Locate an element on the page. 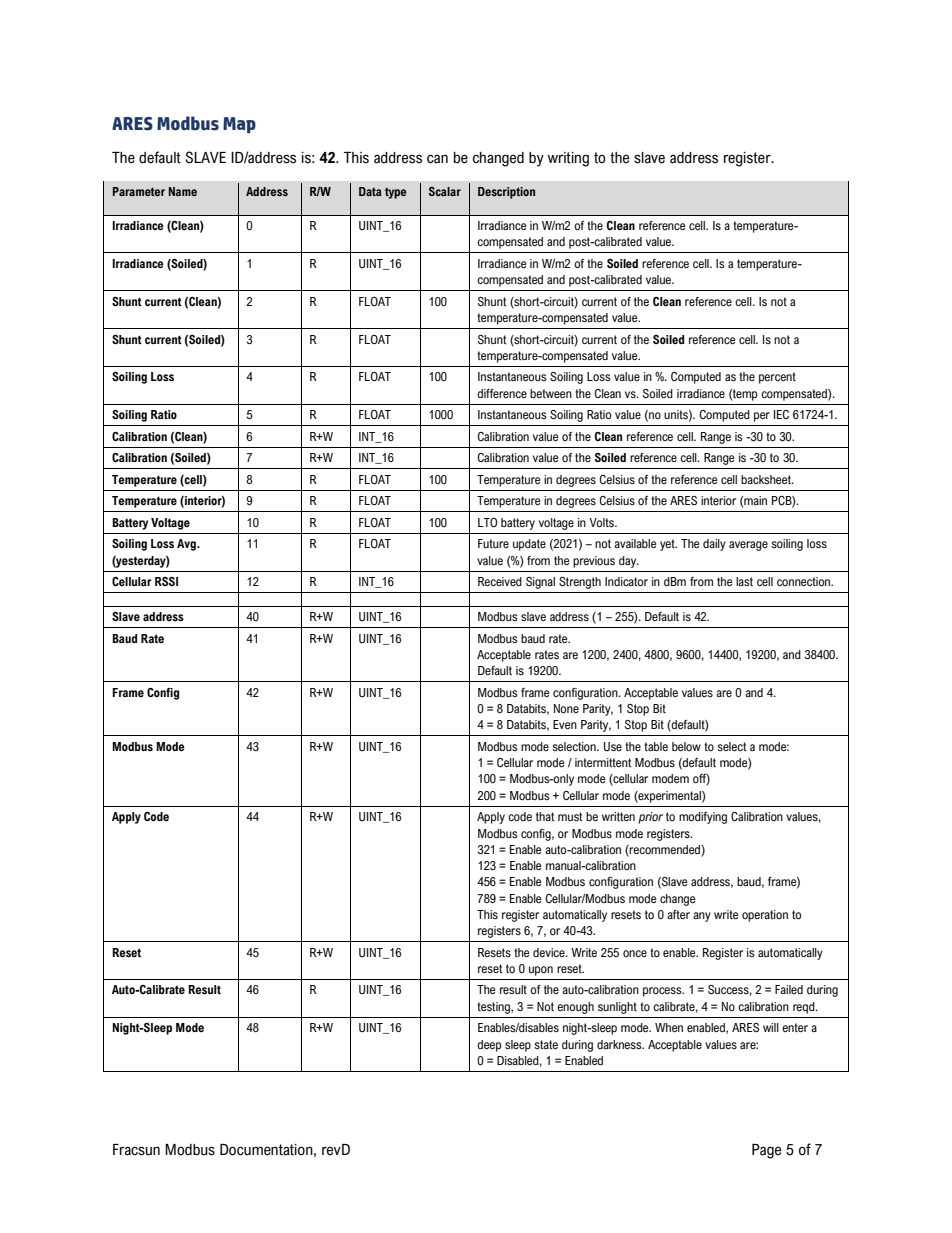 This page has height=1233, width=952. difference is located at coordinates (502, 393).
